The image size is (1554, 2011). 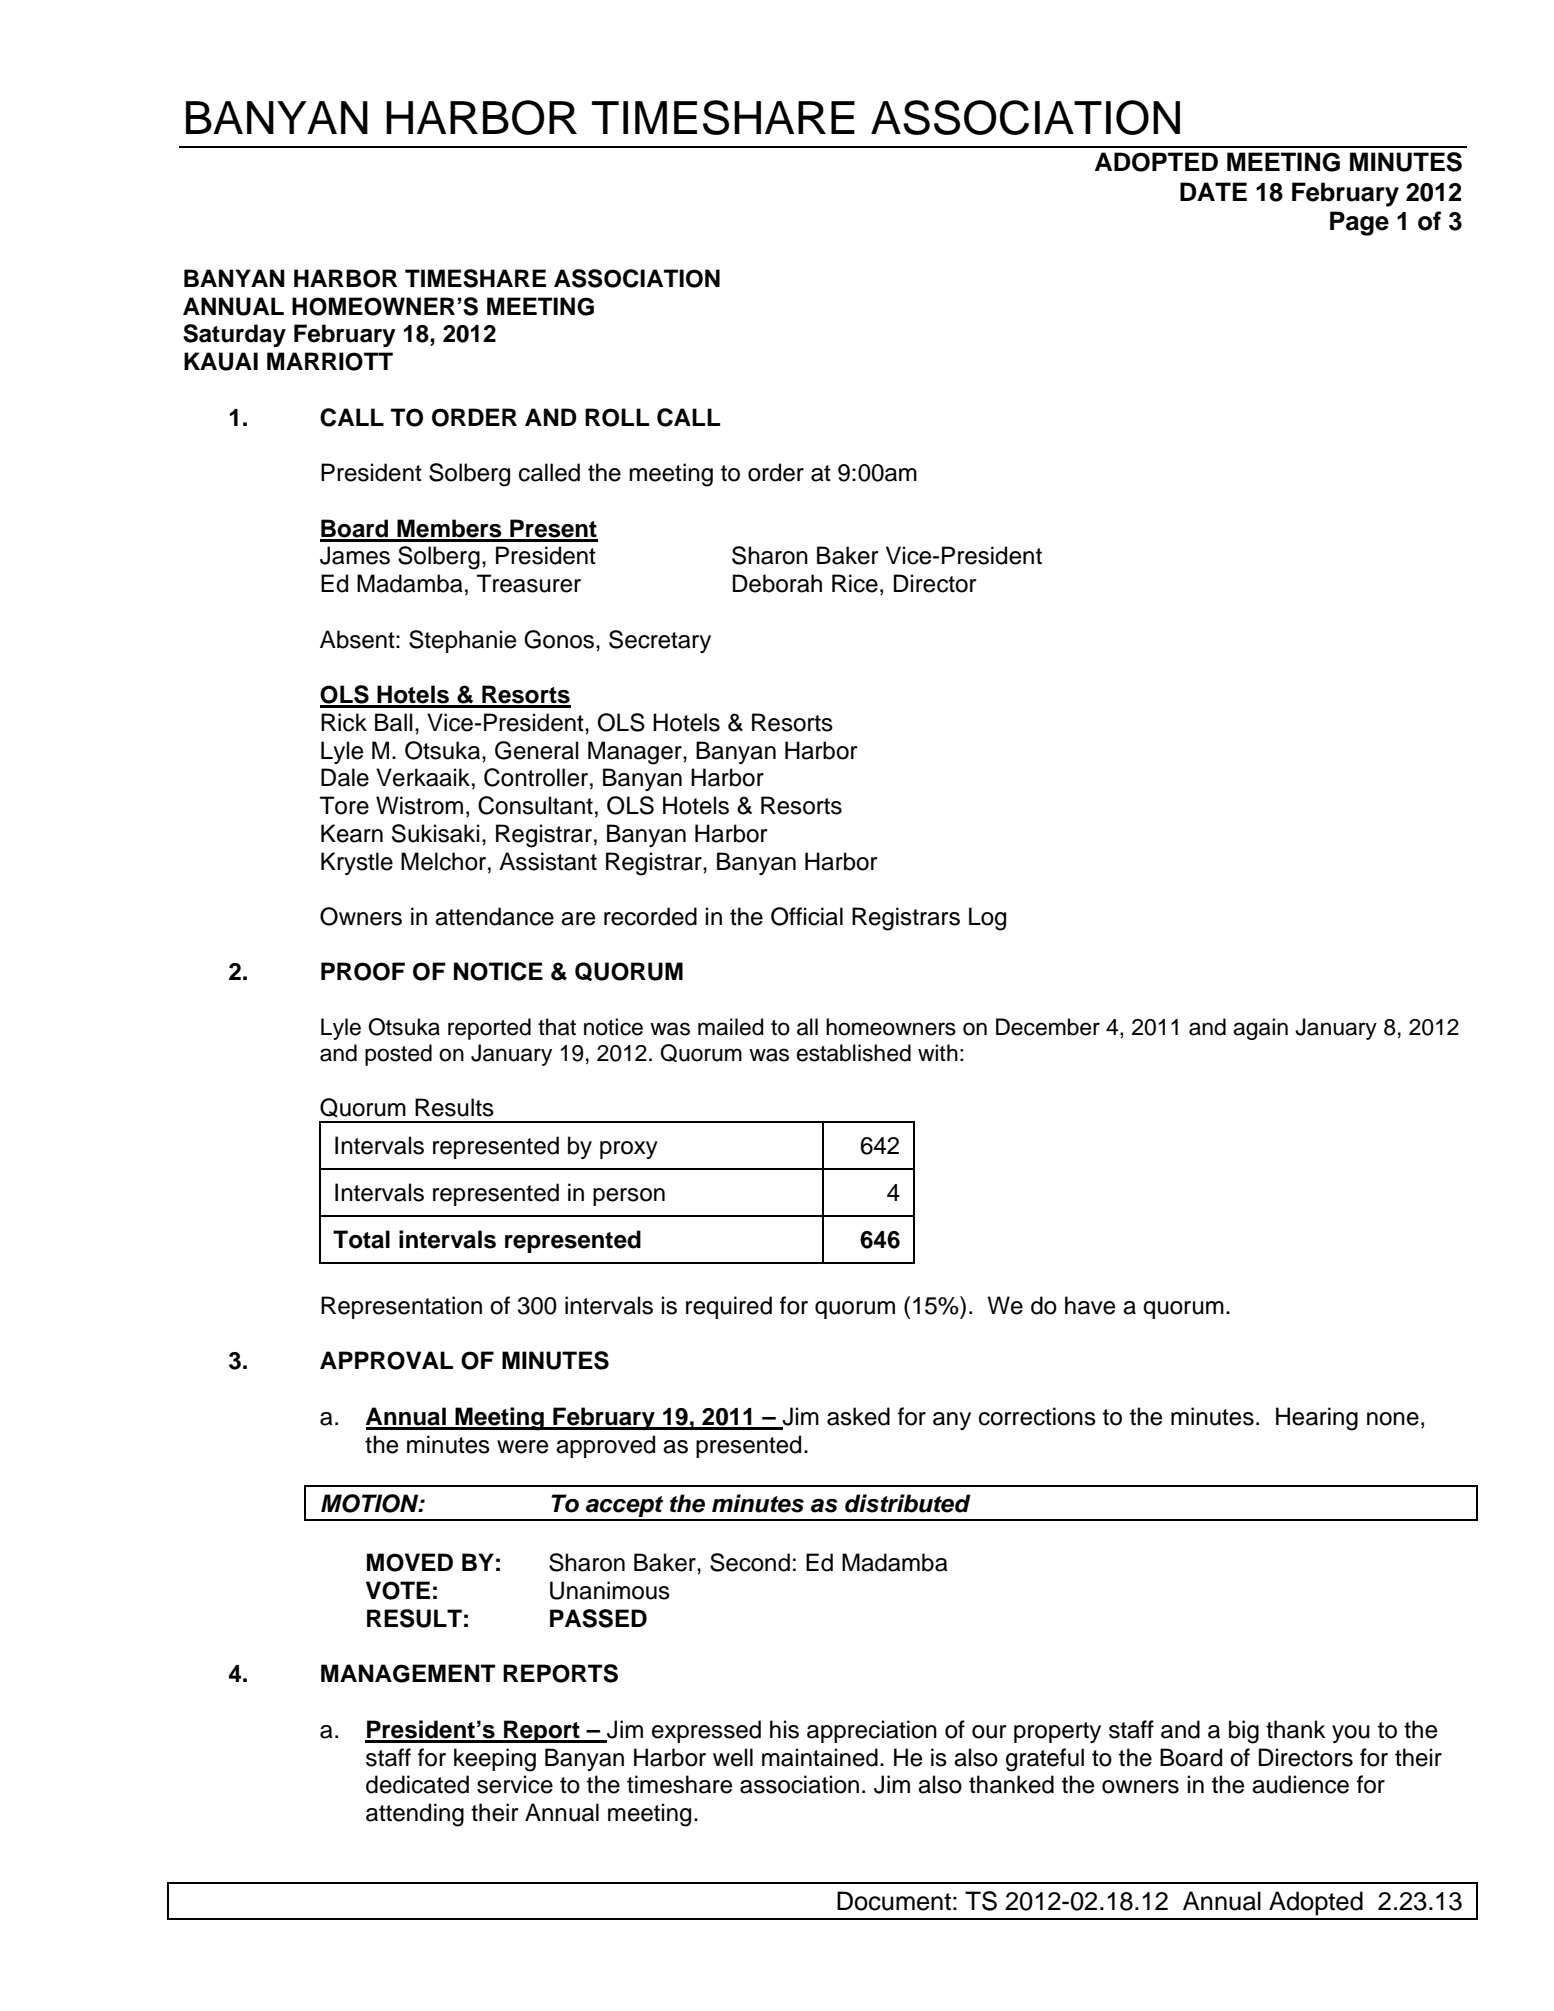 I want to click on audience, so click(x=1300, y=1784).
